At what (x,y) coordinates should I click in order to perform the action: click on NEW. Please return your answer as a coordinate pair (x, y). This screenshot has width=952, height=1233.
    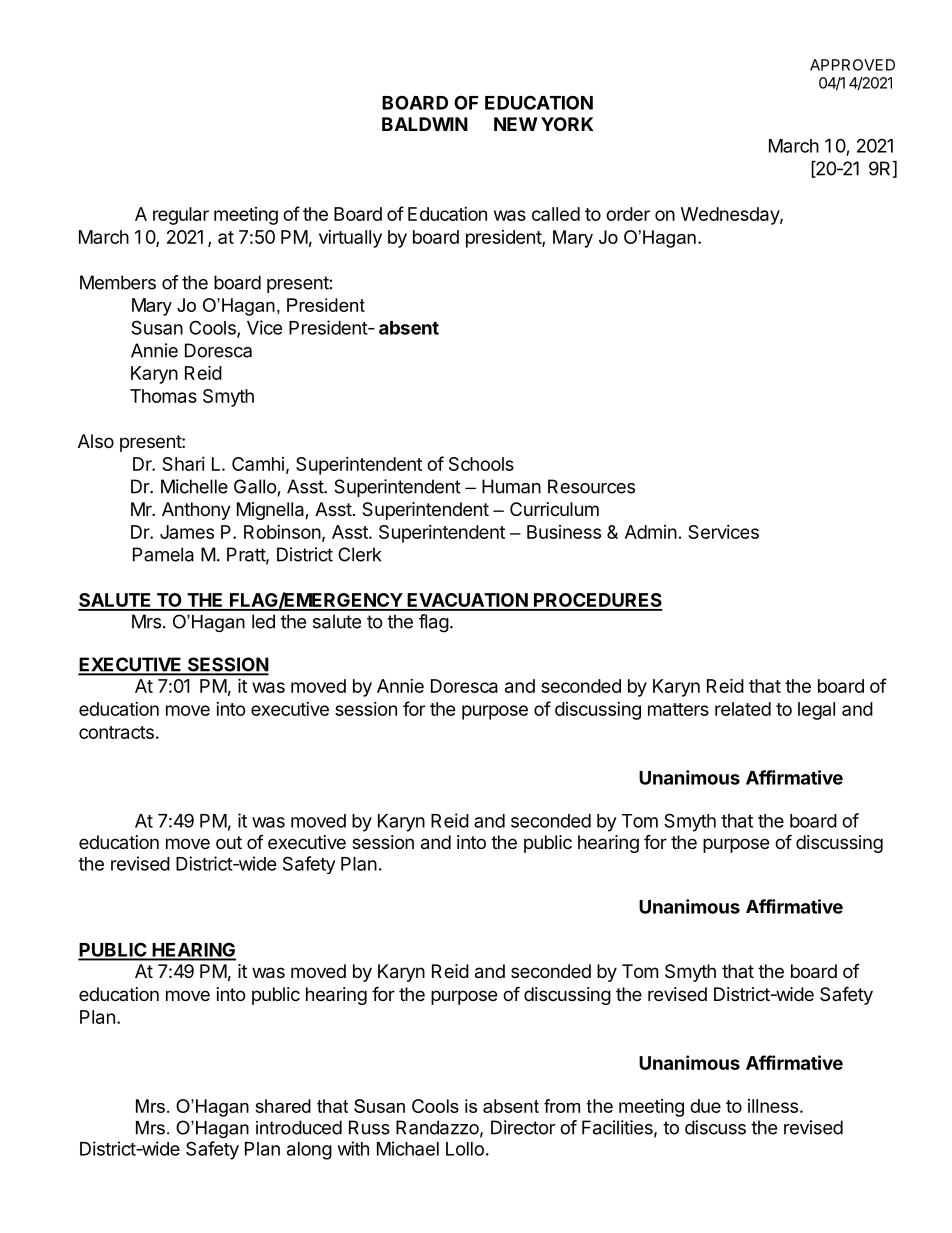
    Looking at the image, I should click on (516, 124).
